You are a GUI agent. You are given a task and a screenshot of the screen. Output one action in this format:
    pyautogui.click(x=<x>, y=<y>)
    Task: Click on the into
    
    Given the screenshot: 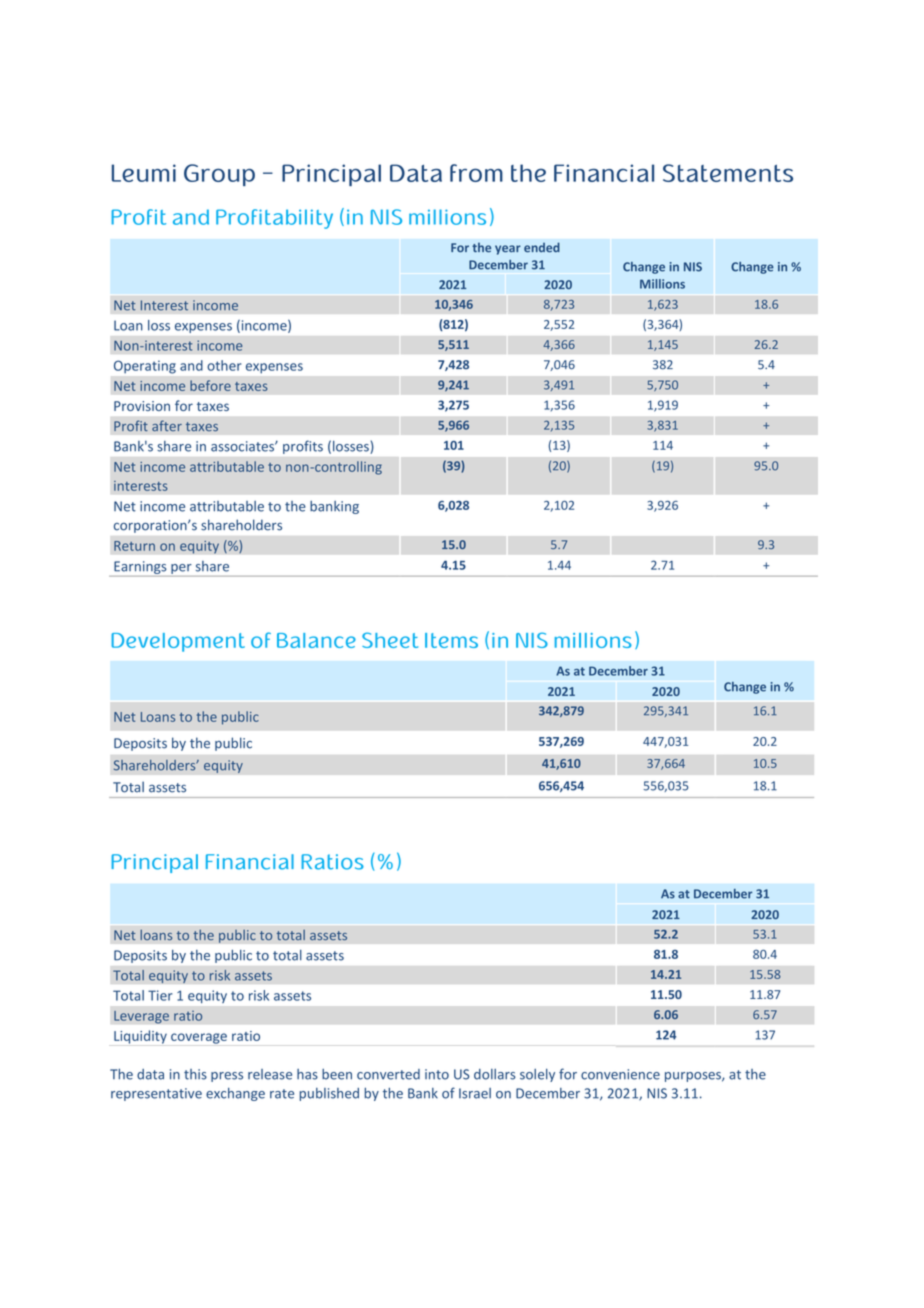 What is the action you would take?
    pyautogui.click(x=437, y=1074)
